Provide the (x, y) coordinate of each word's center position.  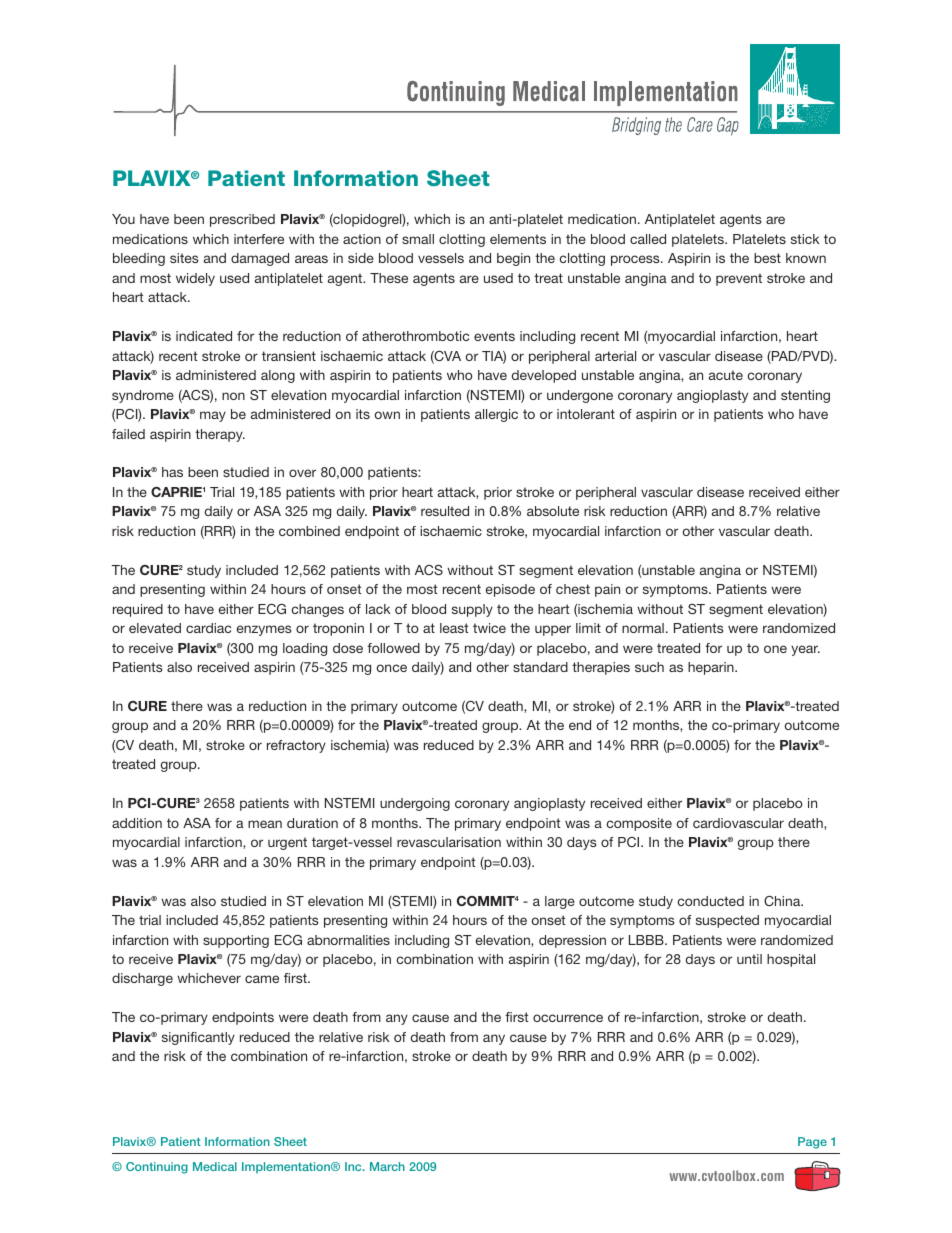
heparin (712, 668)
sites (184, 258)
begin (513, 259)
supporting (236, 941)
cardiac (208, 628)
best (767, 258)
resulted (445, 511)
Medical (215, 1166)
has (172, 472)
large (560, 902)
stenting (805, 396)
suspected (727, 921)
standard (540, 667)
